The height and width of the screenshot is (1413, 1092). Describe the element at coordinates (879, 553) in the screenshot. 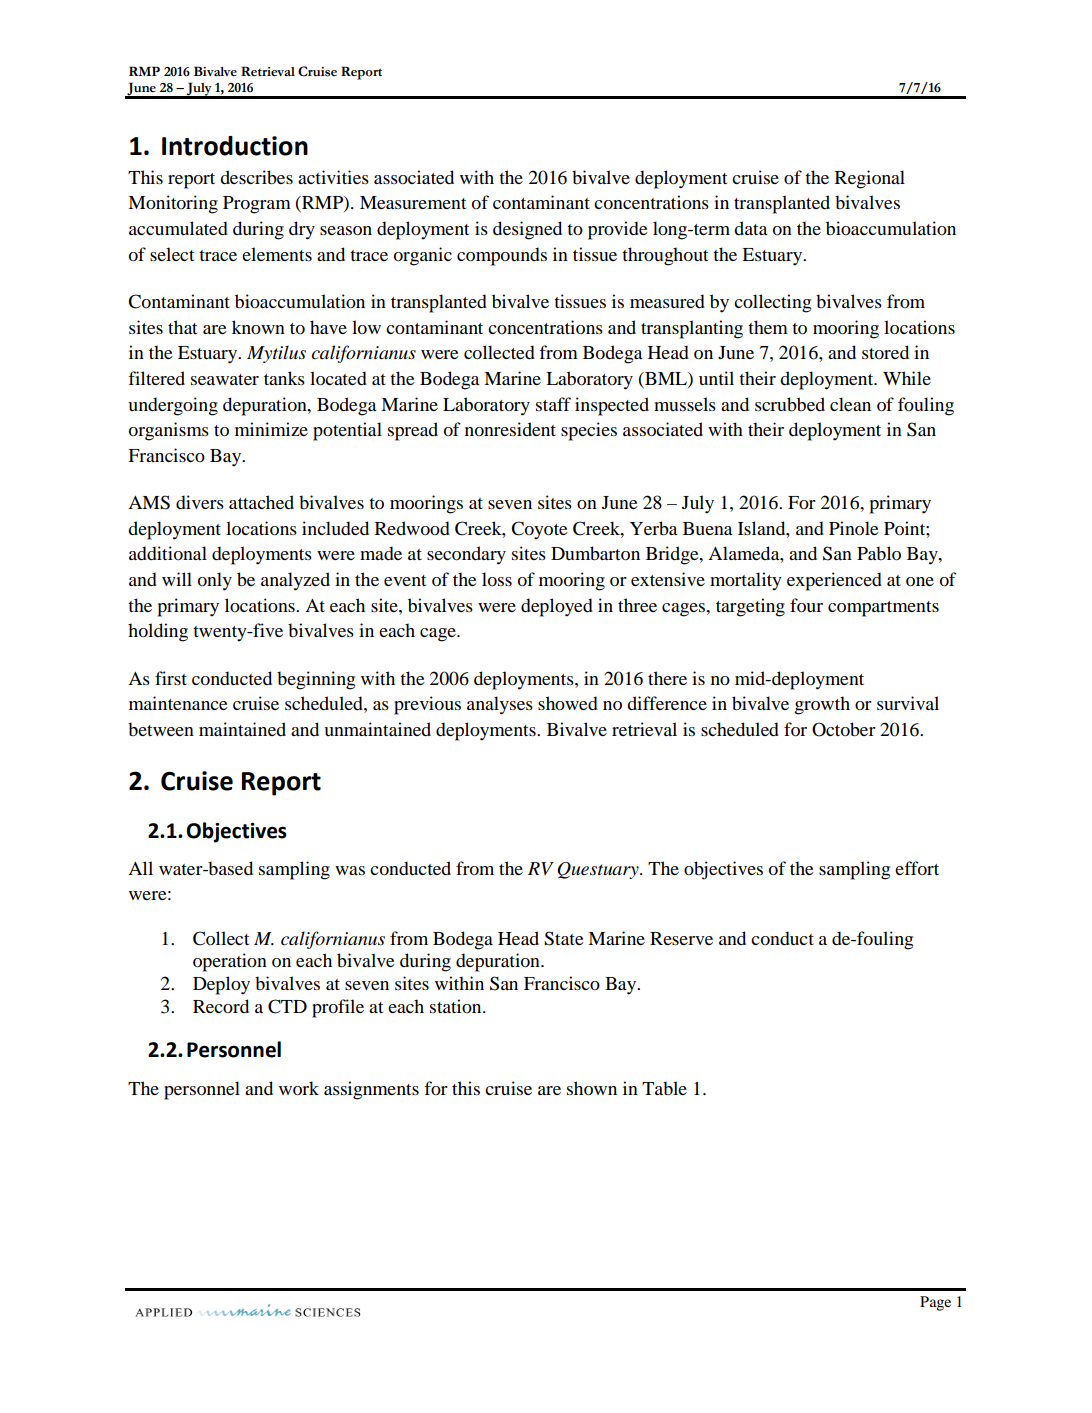

I see `Pablo` at that location.
